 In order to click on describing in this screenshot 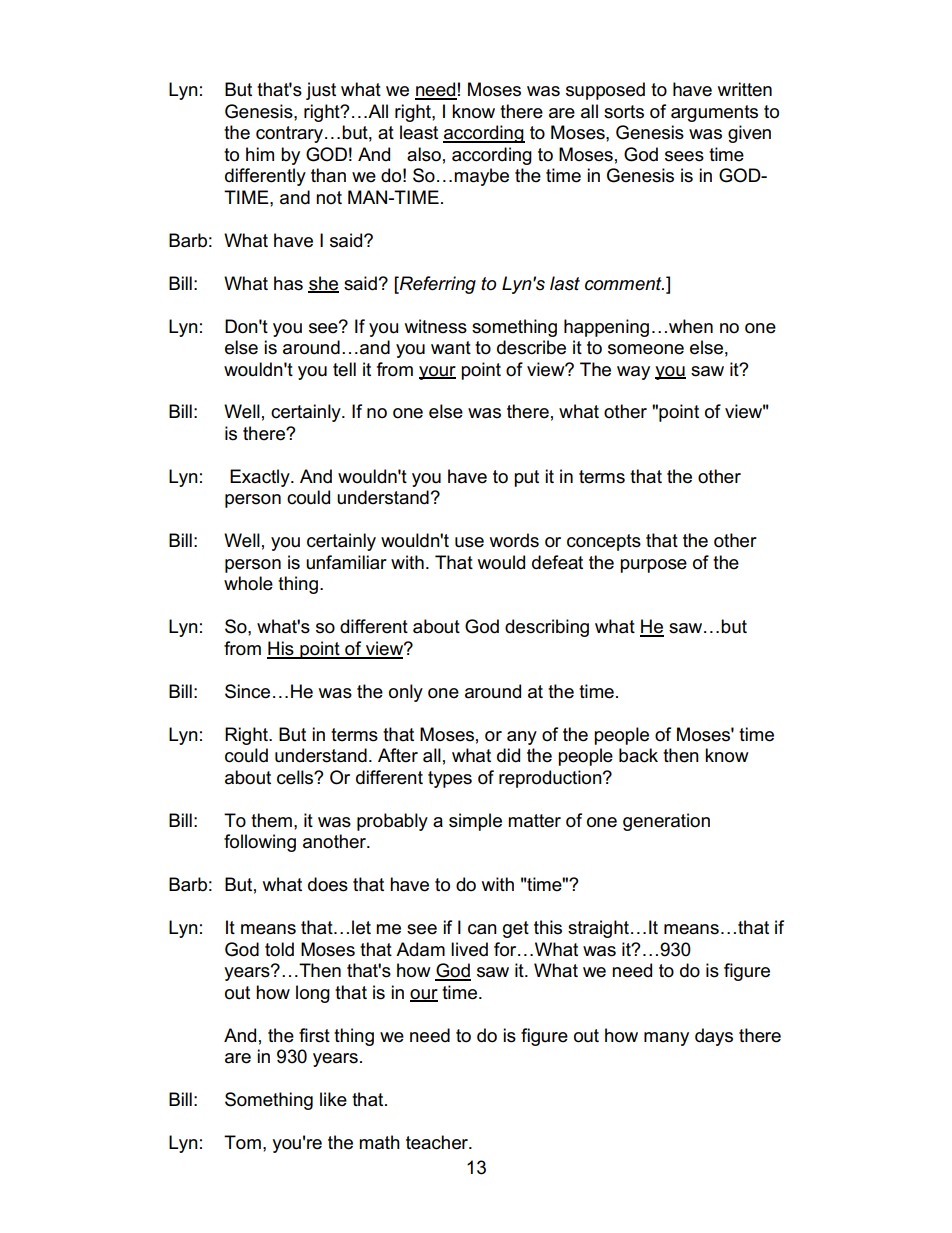, I will do `click(547, 628)`.
